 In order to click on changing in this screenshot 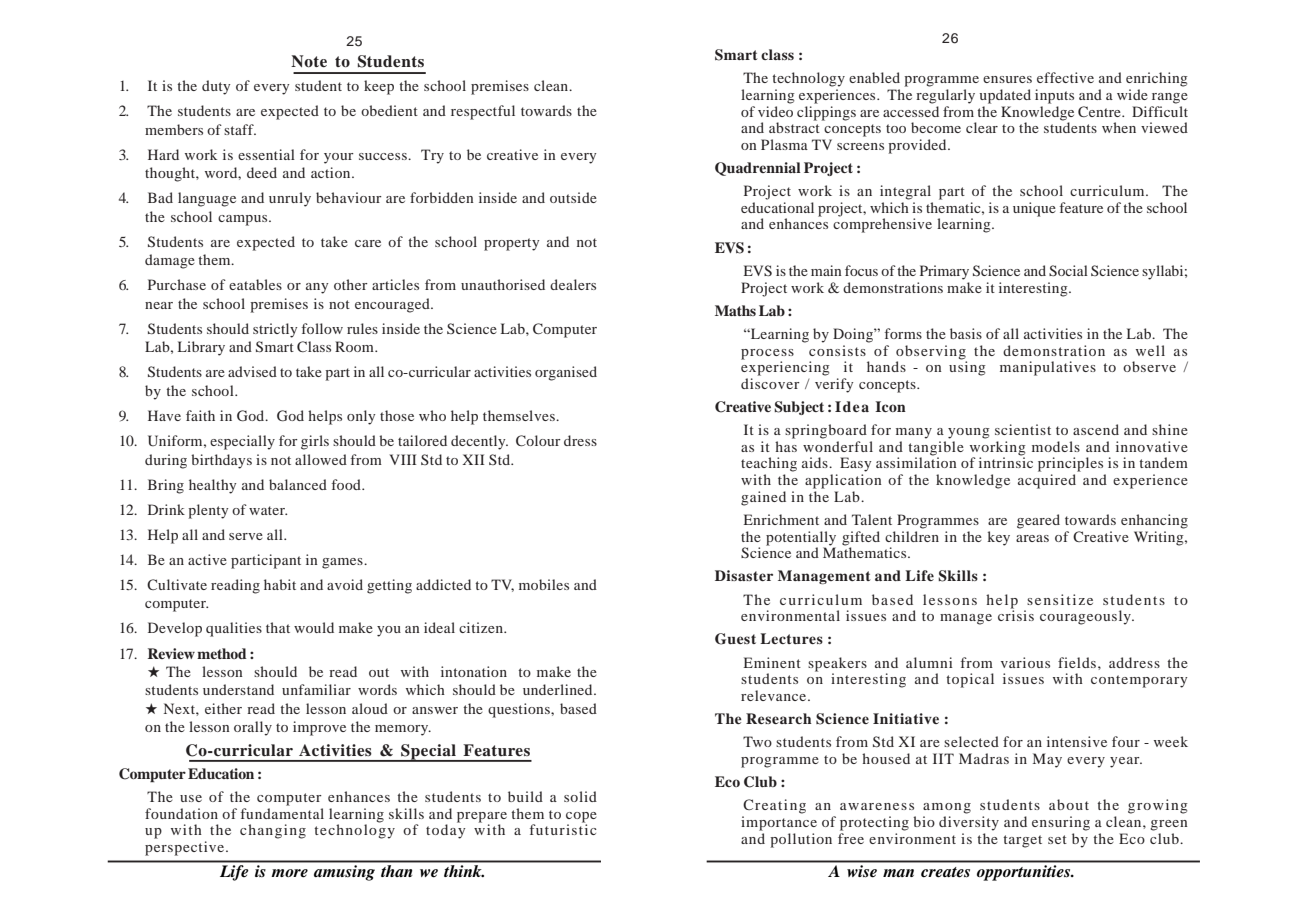, I will do `click(273, 831)`.
